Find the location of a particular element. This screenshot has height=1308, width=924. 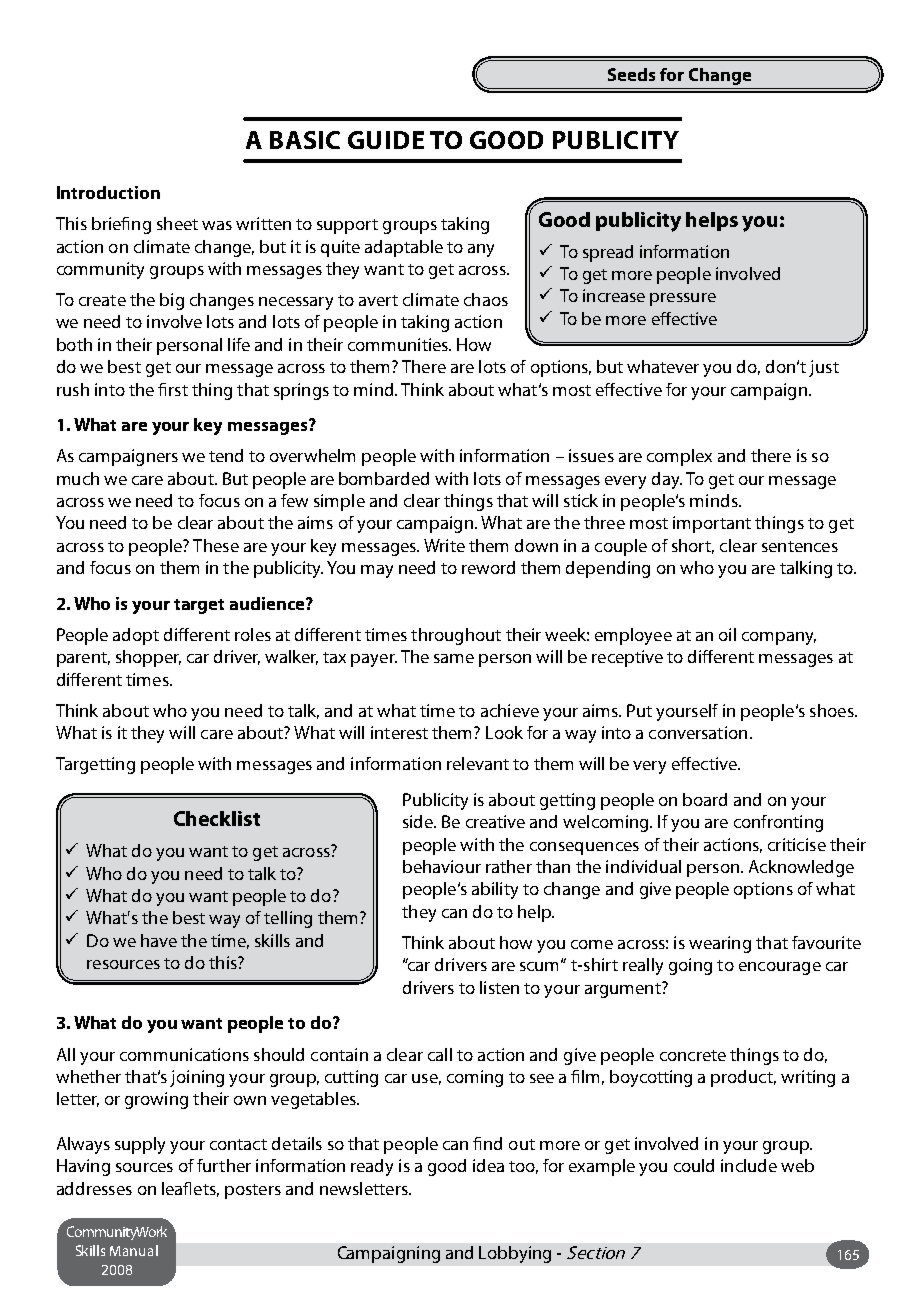

behaviour is located at coordinates (442, 866).
